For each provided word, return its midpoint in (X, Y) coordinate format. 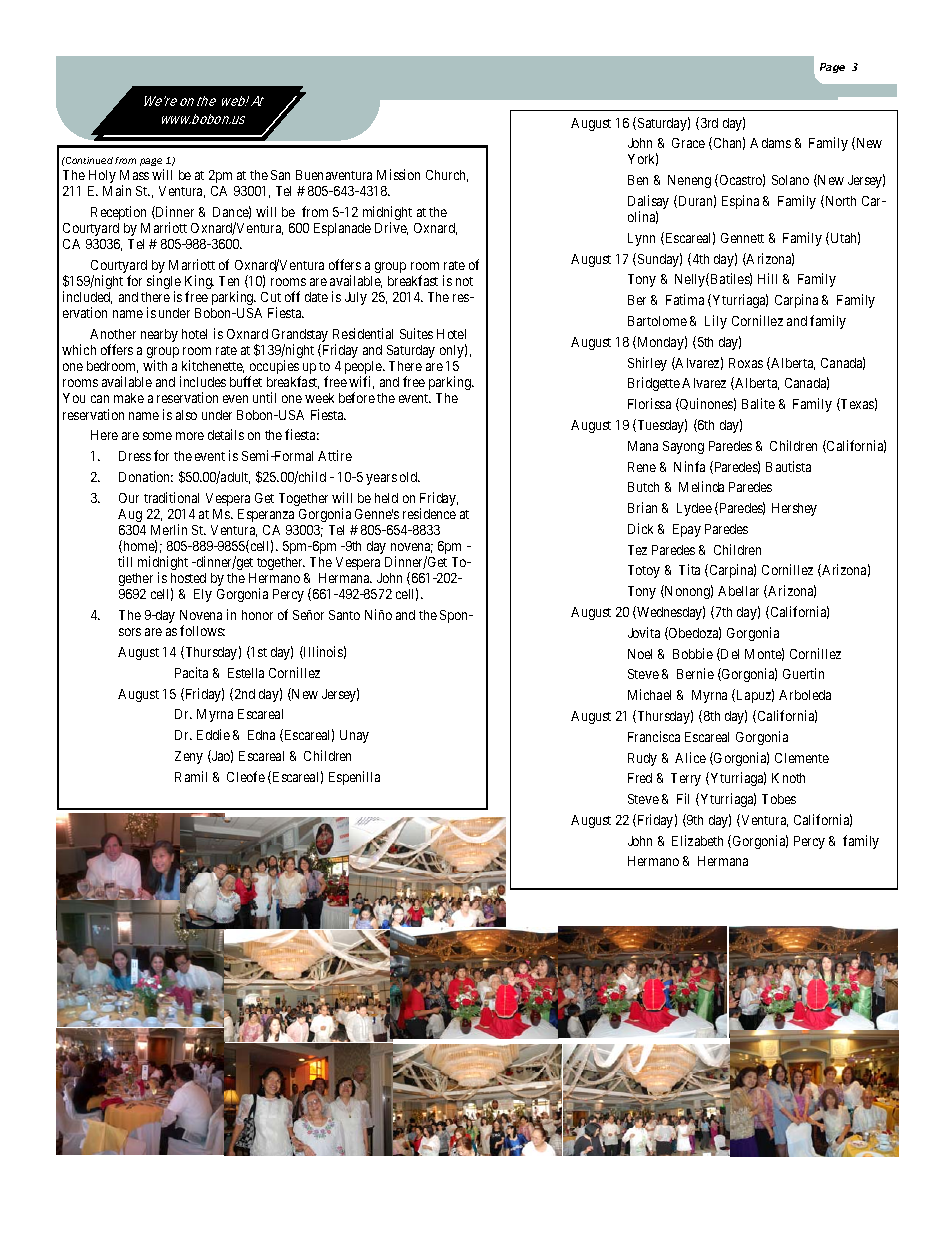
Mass (134, 175)
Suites (416, 333)
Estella (246, 673)
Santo (344, 615)
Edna (261, 735)
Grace (688, 143)
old (410, 477)
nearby (159, 335)
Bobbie (693, 653)
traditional (171, 497)
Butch (643, 487)
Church (447, 176)
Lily (716, 322)
